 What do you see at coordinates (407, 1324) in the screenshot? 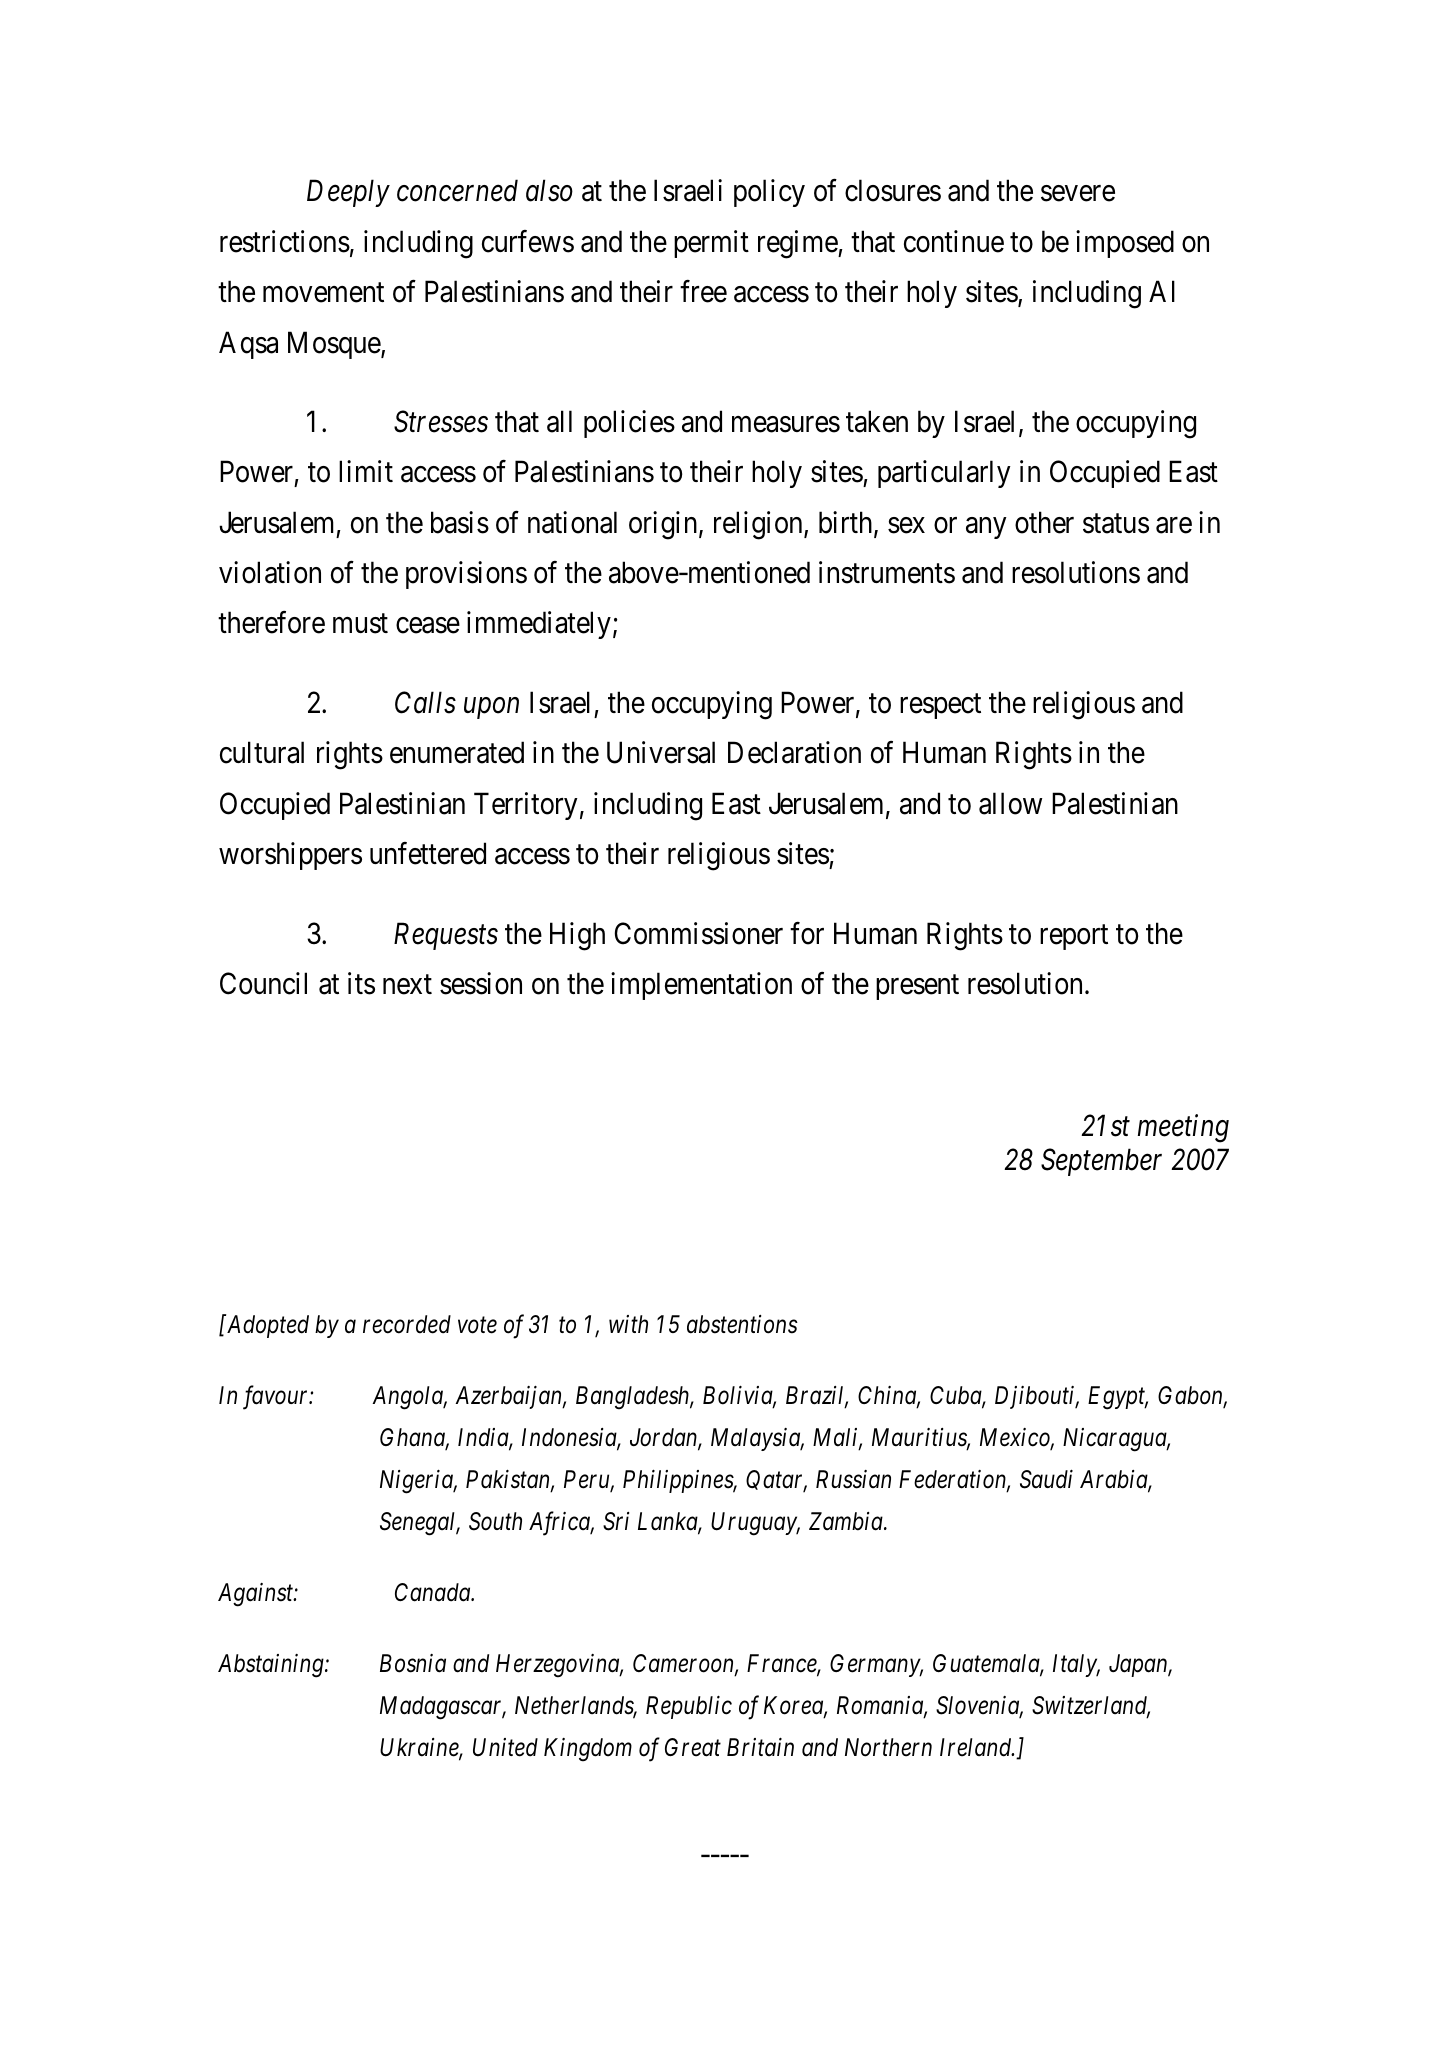
I see `recorded` at bounding box center [407, 1324].
